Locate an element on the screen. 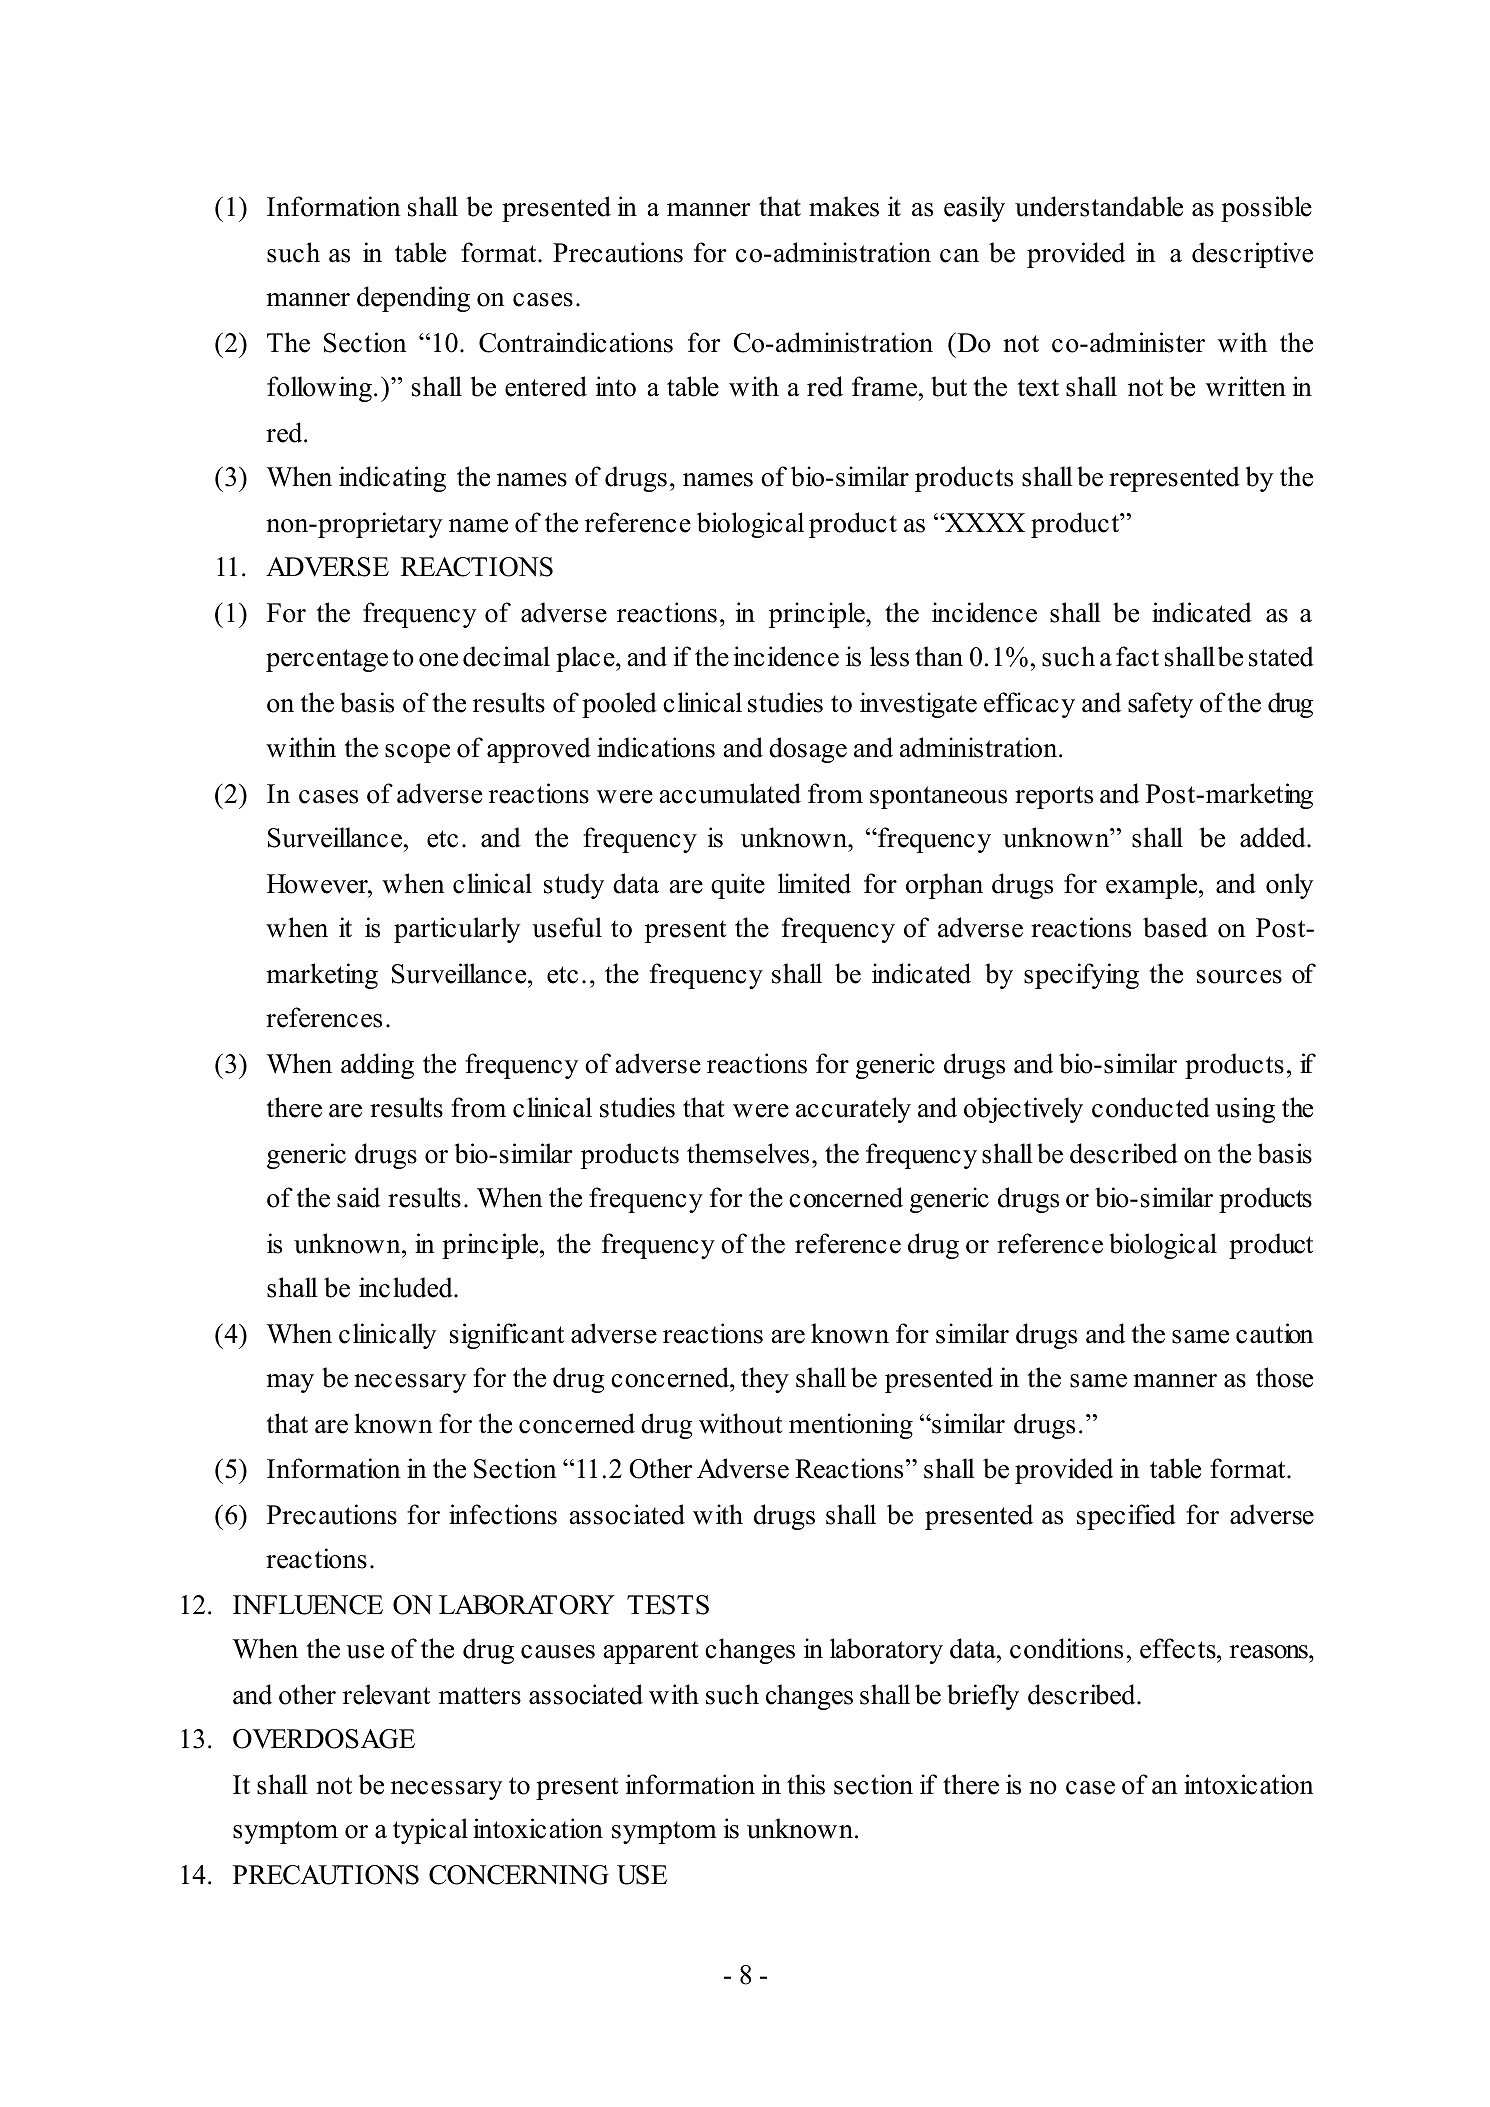 This screenshot has height=2107, width=1490. mentioning is located at coordinates (851, 1426).
